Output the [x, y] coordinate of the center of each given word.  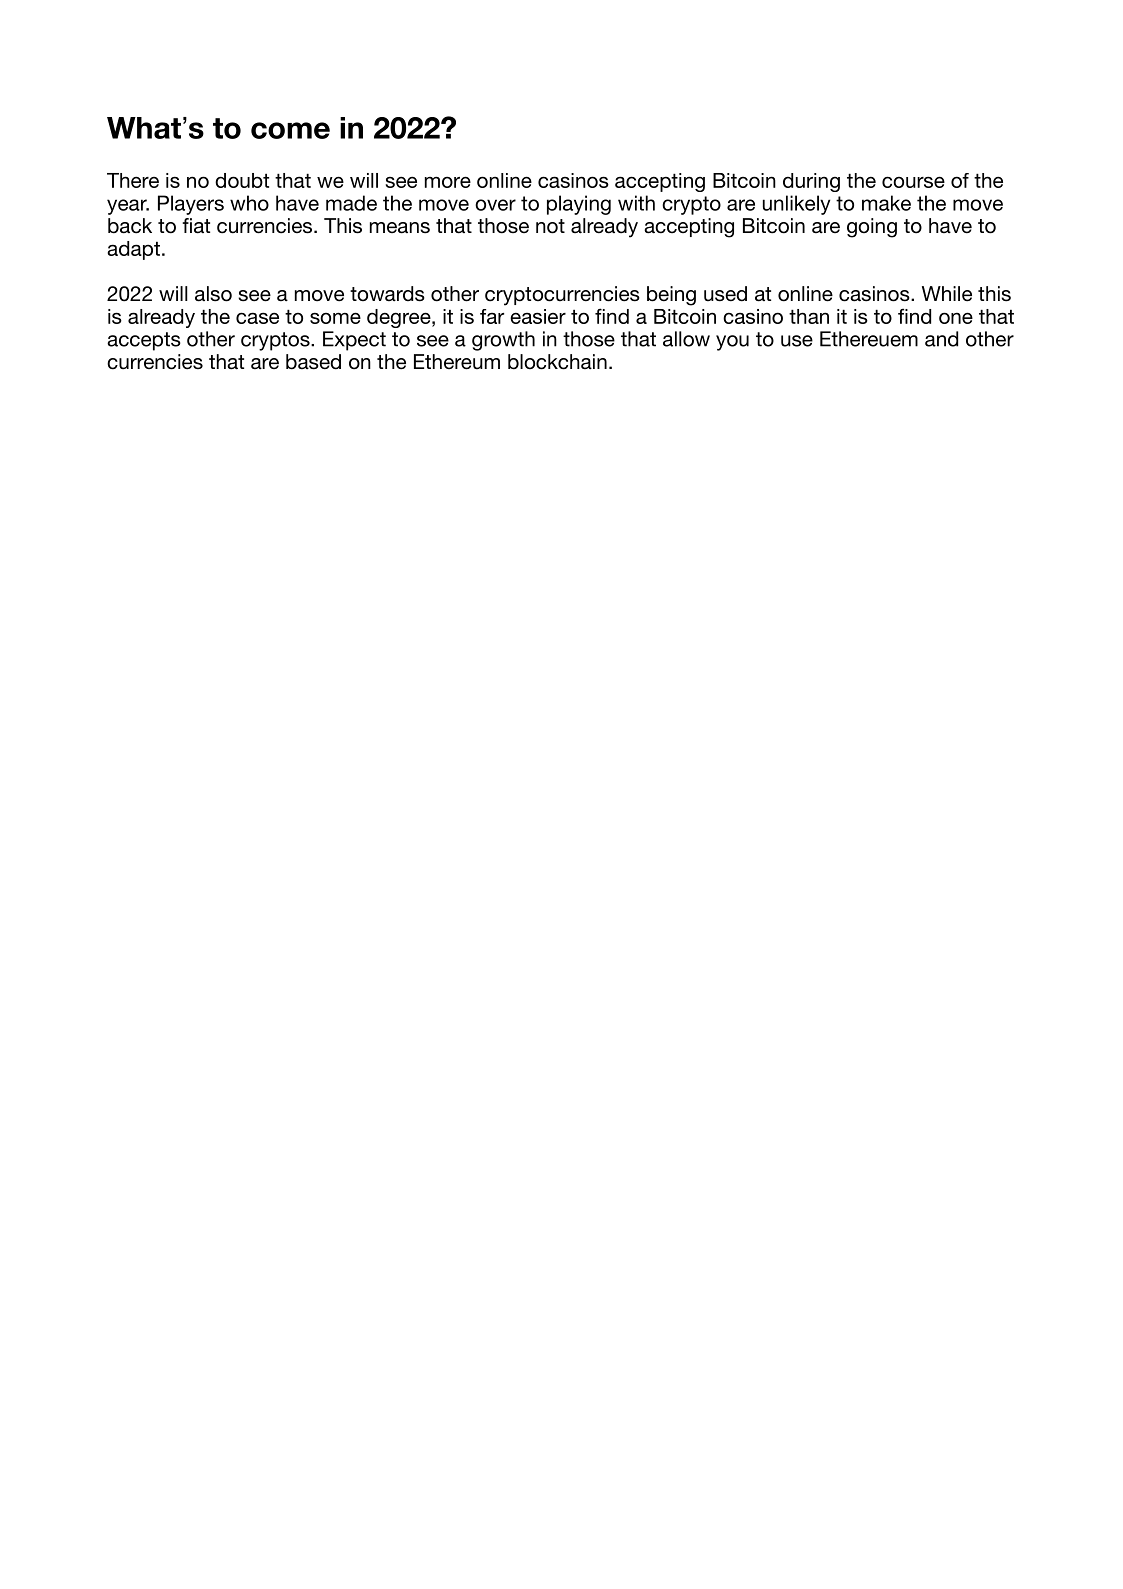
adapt [133, 250]
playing [579, 205]
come [290, 130]
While [947, 294]
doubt [242, 180]
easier [538, 316]
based [313, 362]
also [213, 294]
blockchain [557, 362]
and [941, 339]
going [872, 228]
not [550, 226]
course [913, 182]
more [448, 182]
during [811, 182]
